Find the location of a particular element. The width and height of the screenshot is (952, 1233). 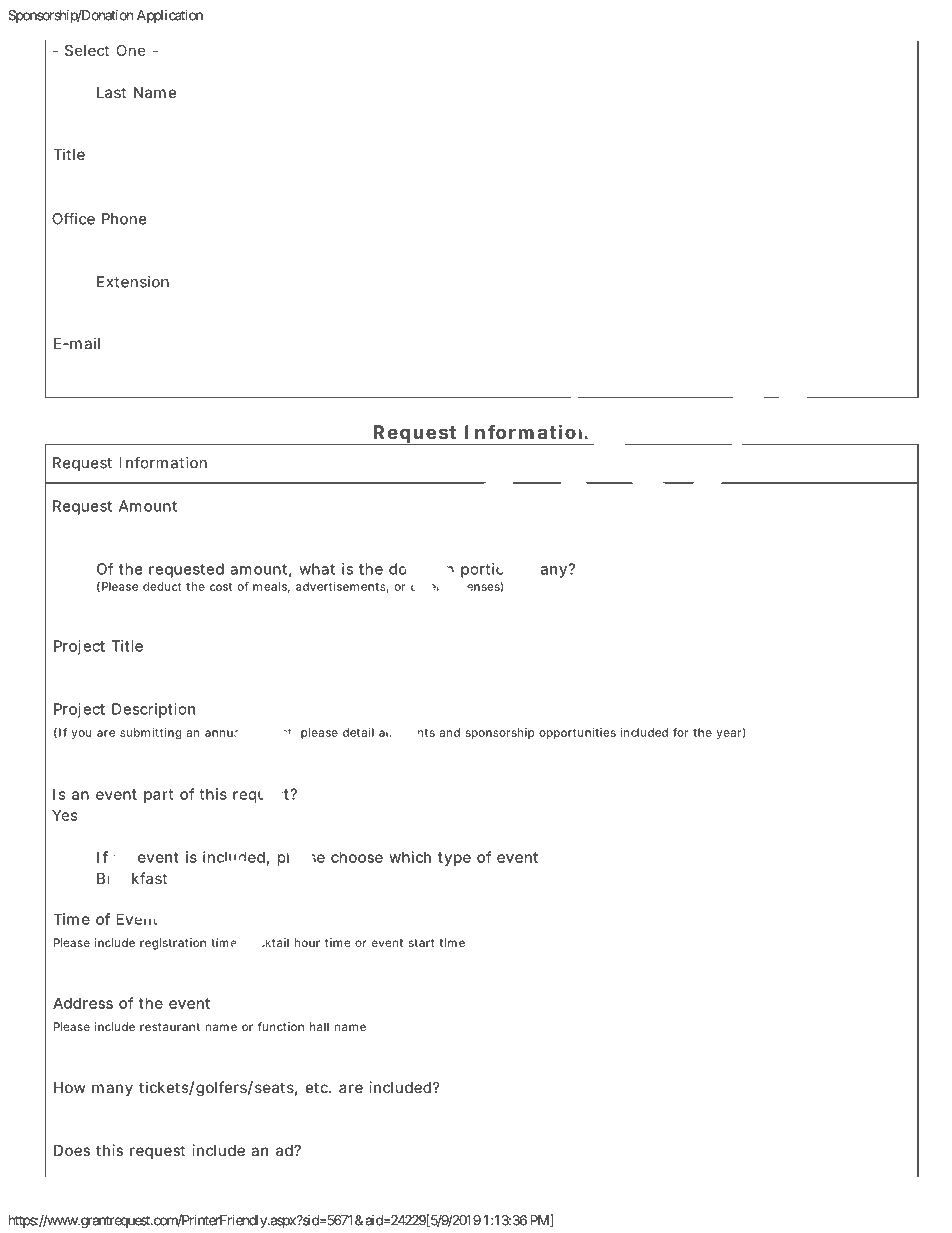

many is located at coordinates (112, 1090).
